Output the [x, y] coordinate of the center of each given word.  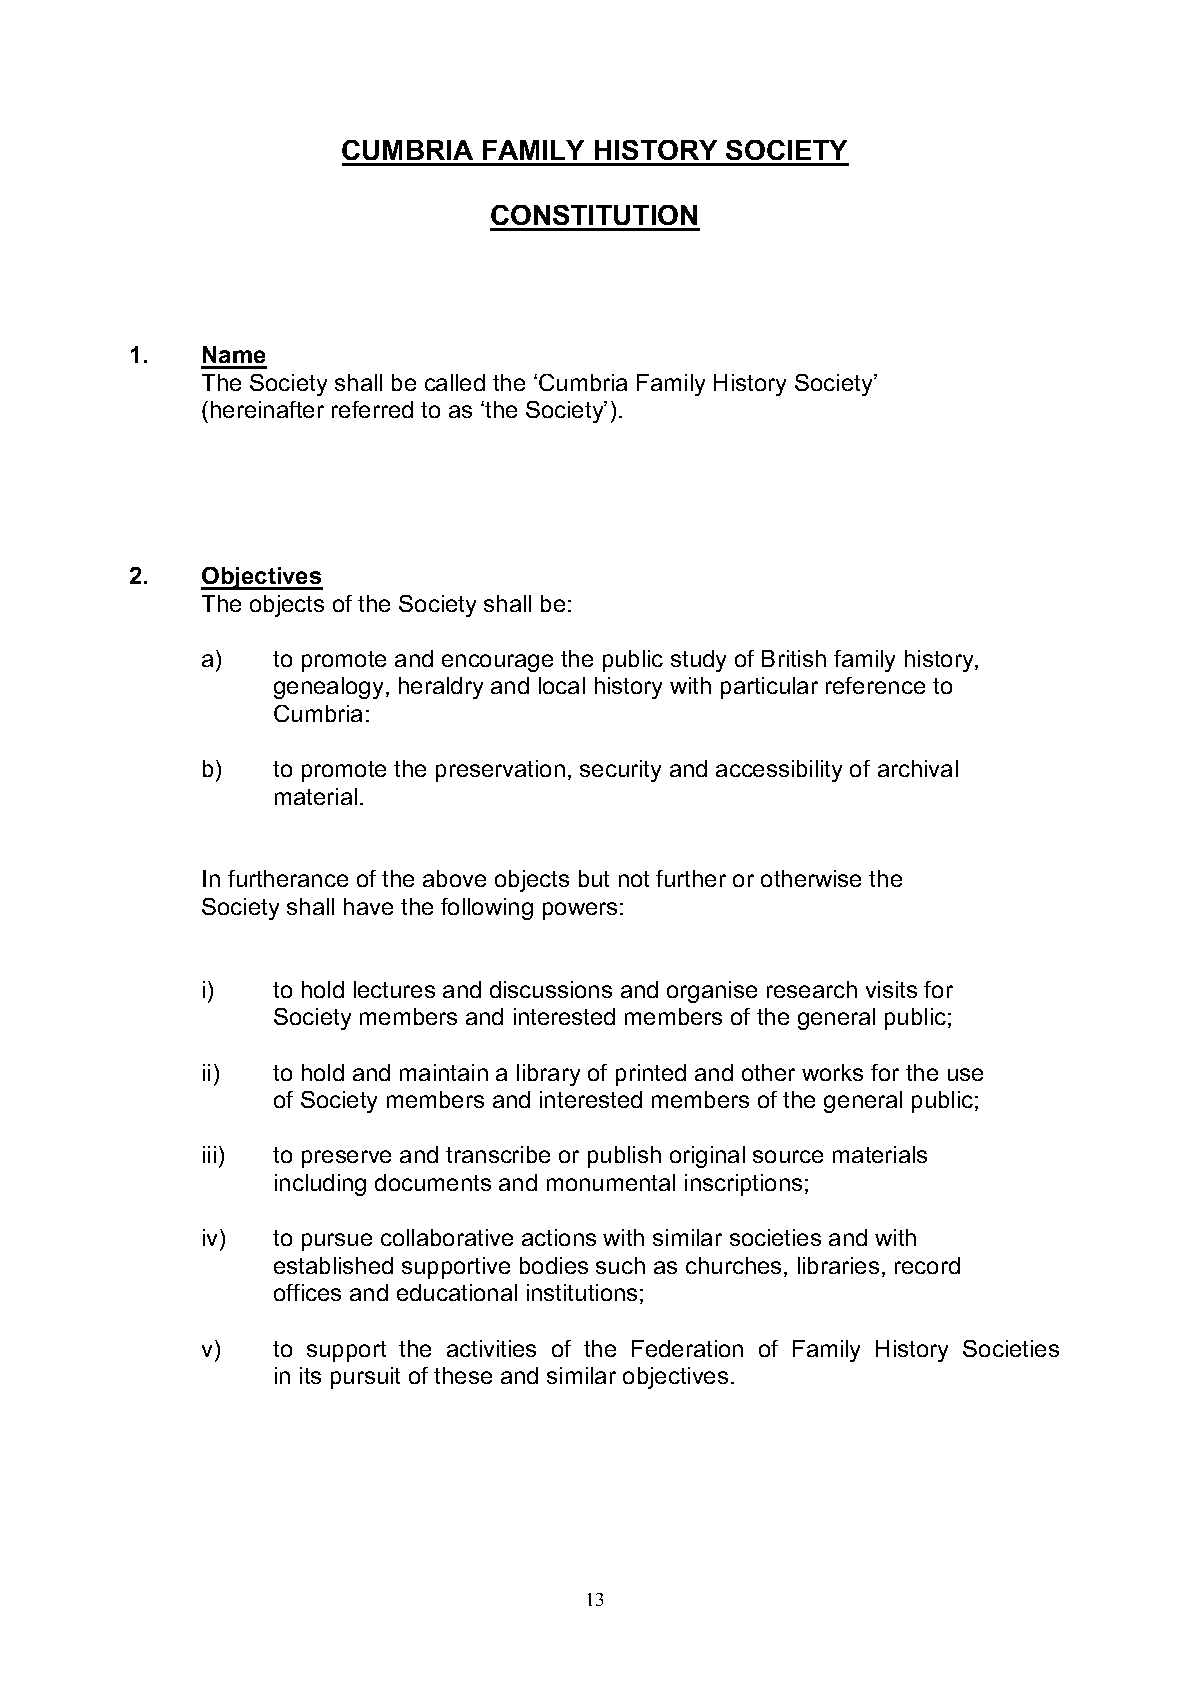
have [368, 906]
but [594, 878]
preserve [346, 1159]
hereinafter [267, 409]
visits [891, 989]
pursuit [365, 1378]
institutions [582, 1292]
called [455, 382]
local [562, 685]
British [794, 658]
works [832, 1072]
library [548, 1075]
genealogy [330, 688]
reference [875, 685]
